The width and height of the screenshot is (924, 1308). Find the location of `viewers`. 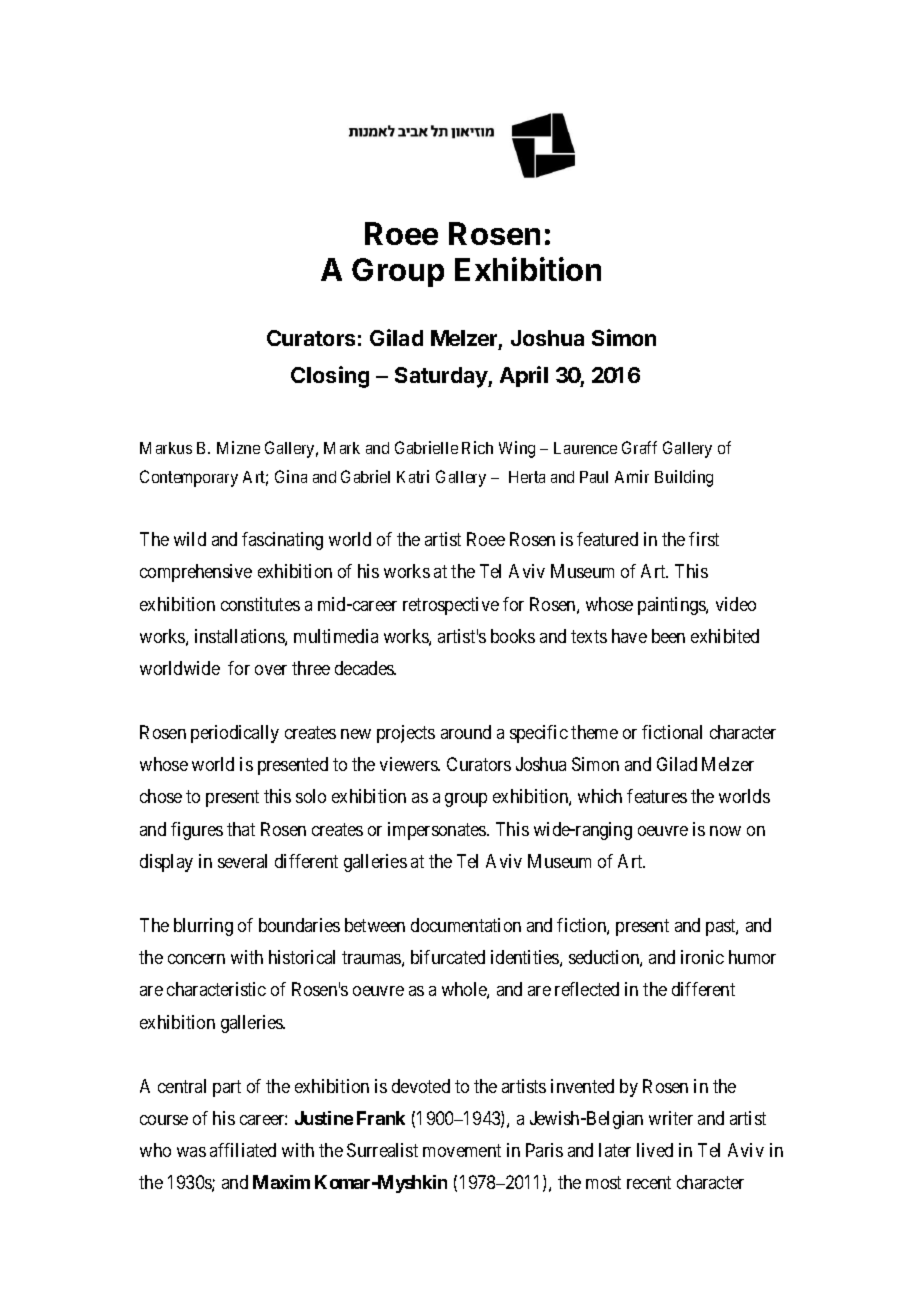

viewers is located at coordinates (409, 764).
